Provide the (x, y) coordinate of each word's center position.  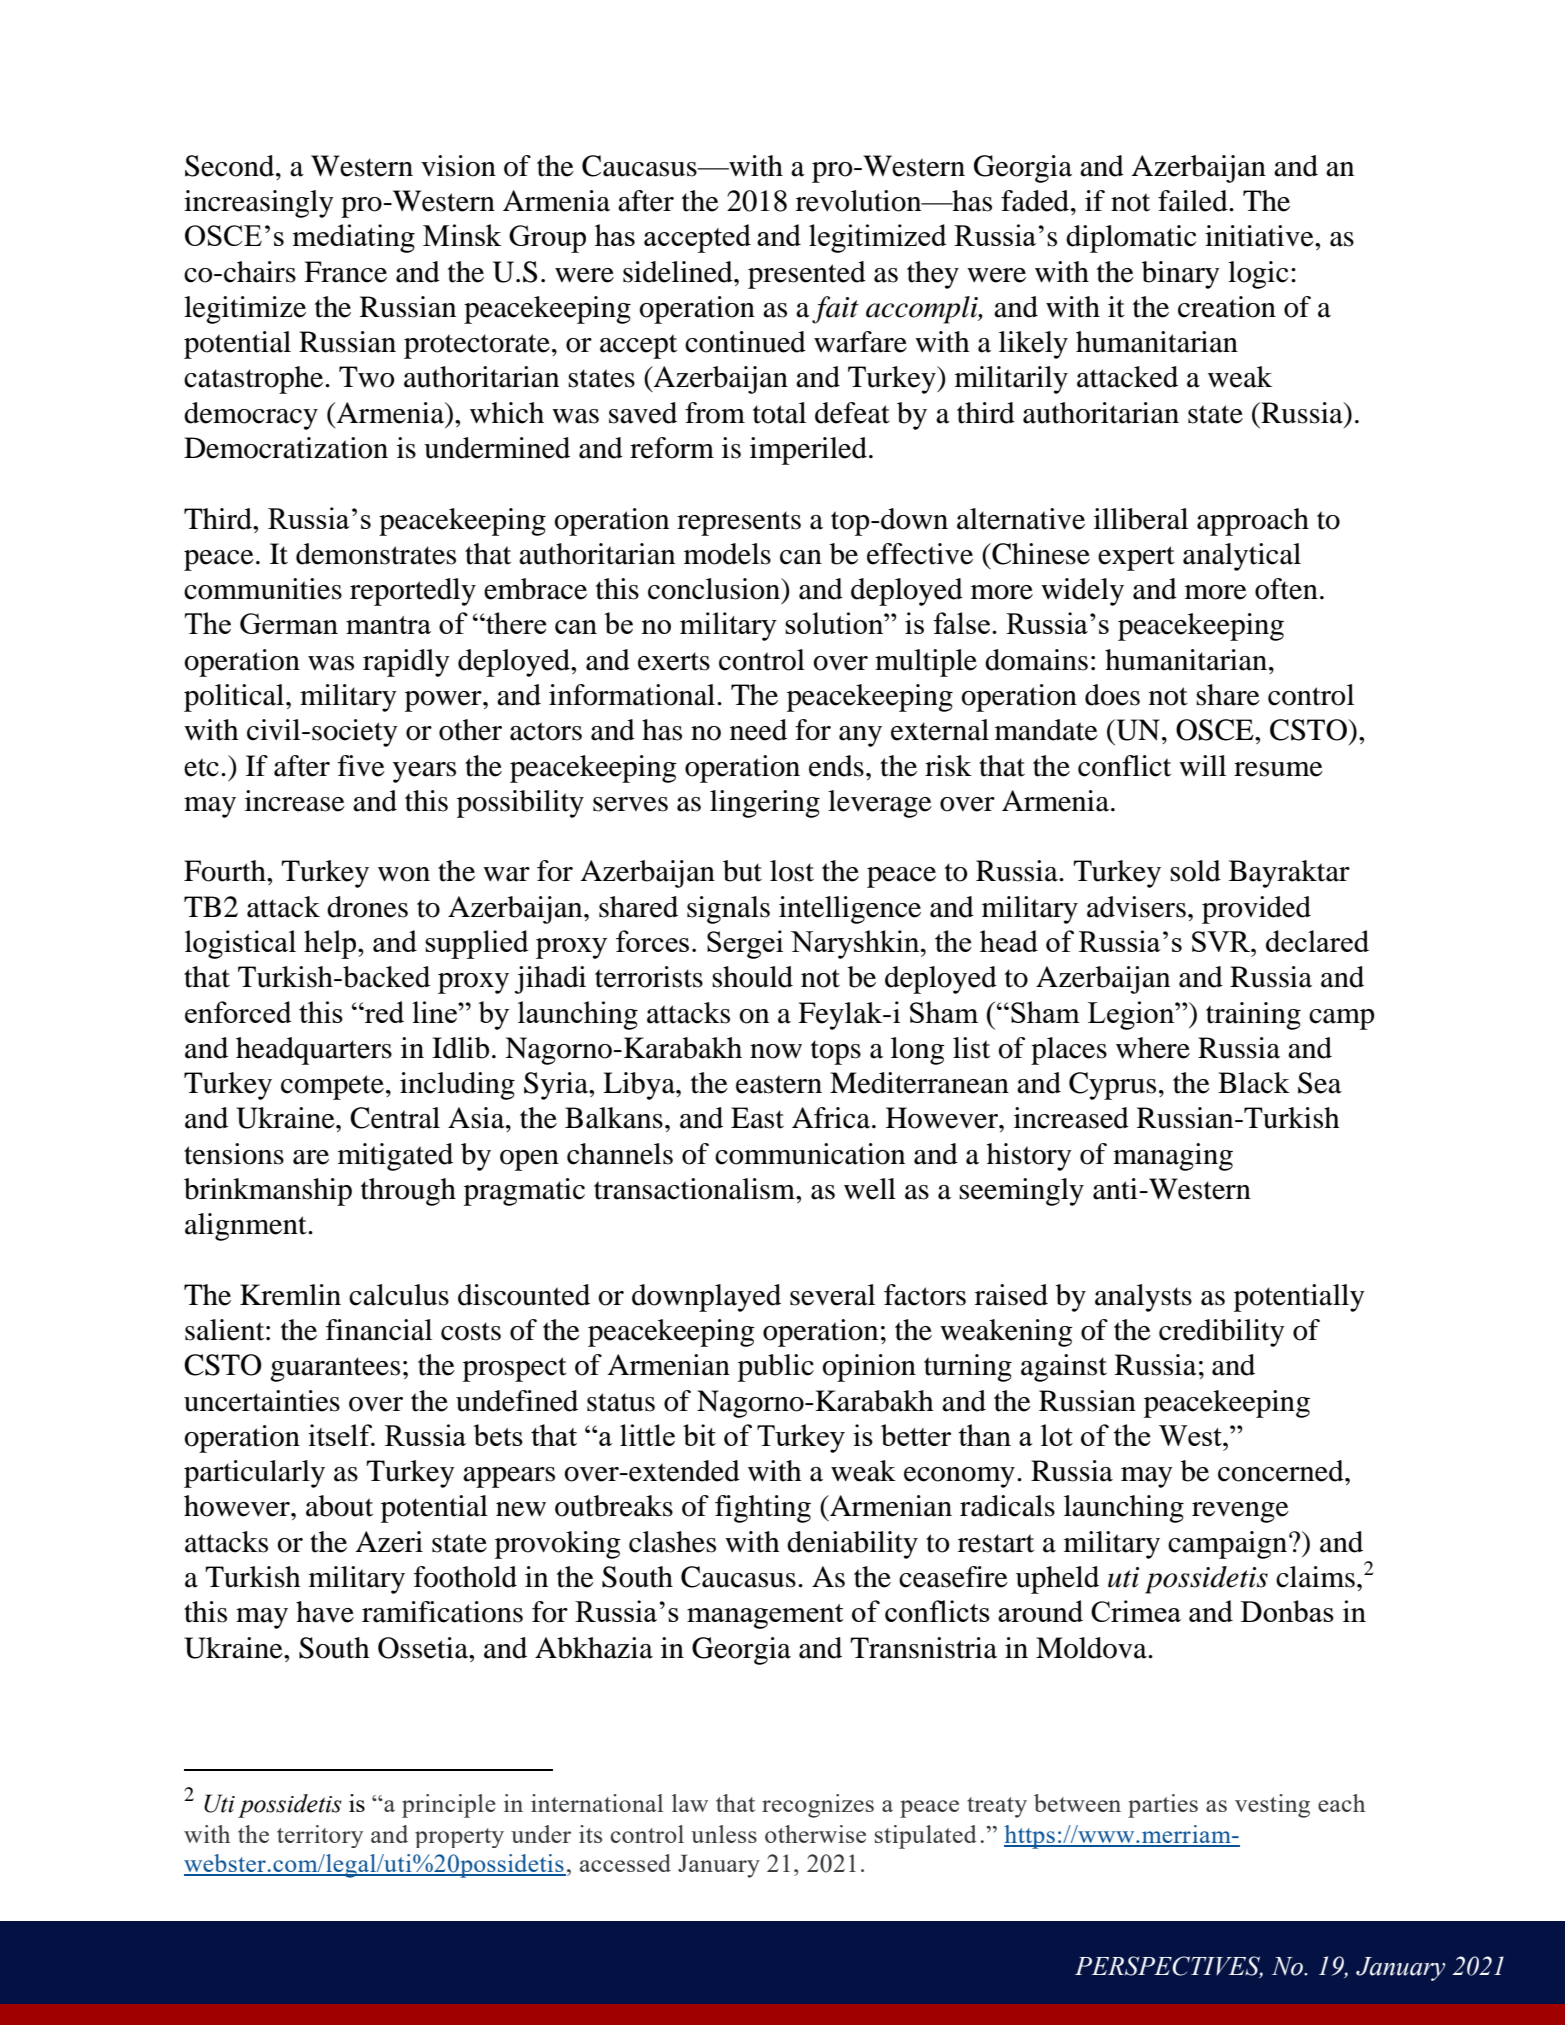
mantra (388, 625)
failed (1194, 201)
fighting (763, 1509)
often (1286, 589)
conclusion (715, 589)
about (339, 1506)
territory (320, 1836)
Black (1254, 1083)
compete (332, 1087)
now (776, 1051)
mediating (354, 238)
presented (807, 275)
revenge (1240, 1512)
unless (724, 1834)
